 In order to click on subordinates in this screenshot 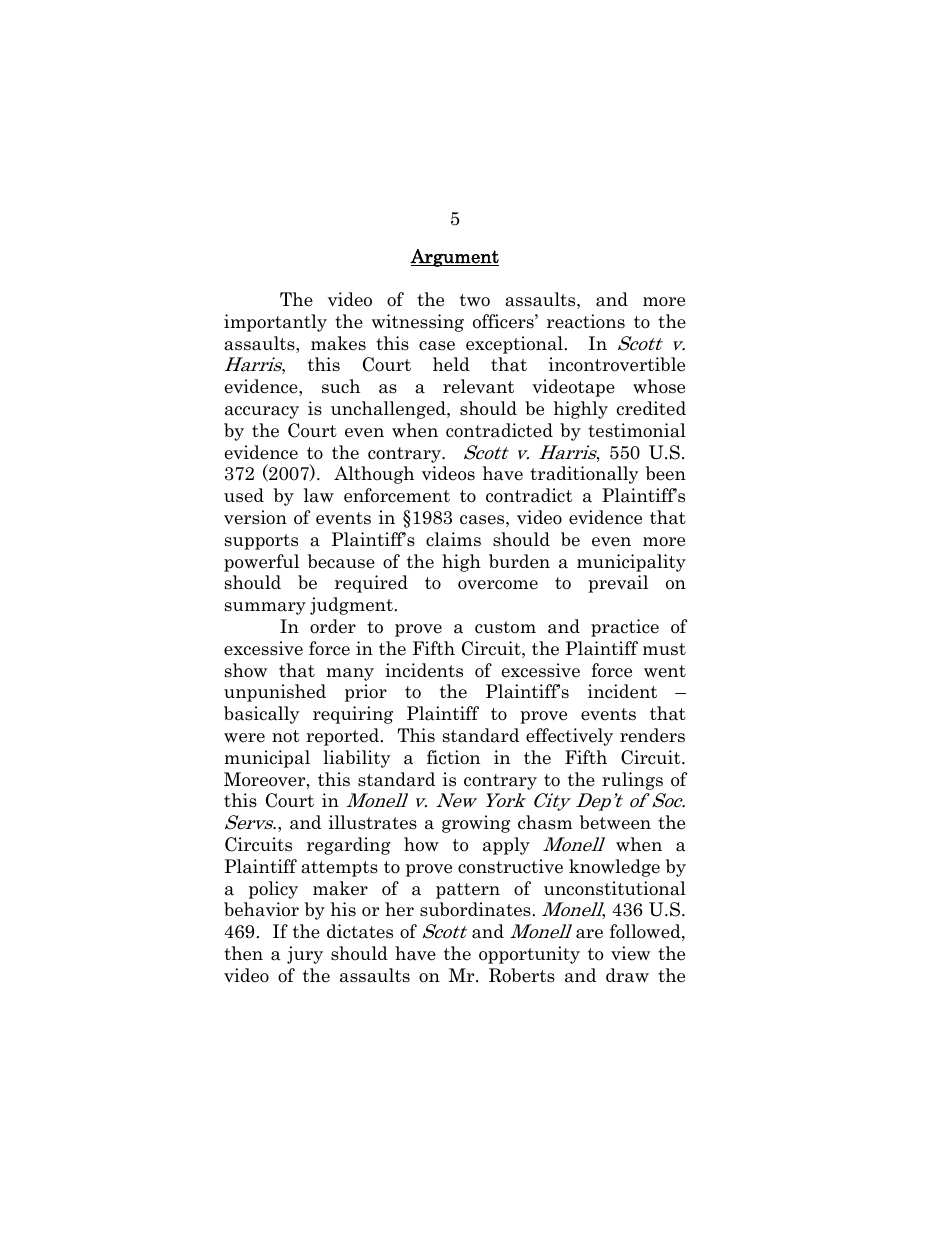, I will do `click(475, 909)`.
